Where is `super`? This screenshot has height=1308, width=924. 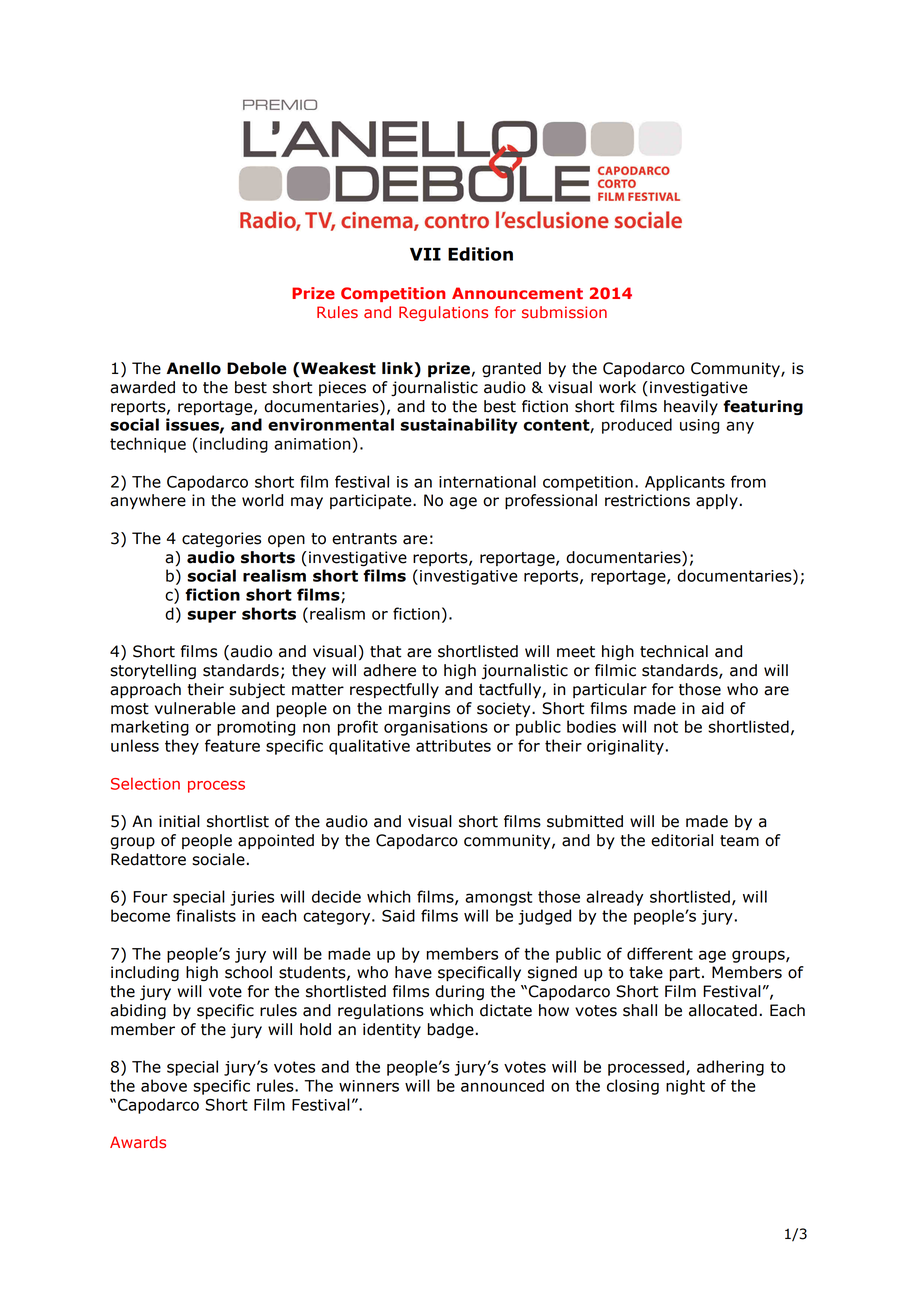 super is located at coordinates (211, 616).
